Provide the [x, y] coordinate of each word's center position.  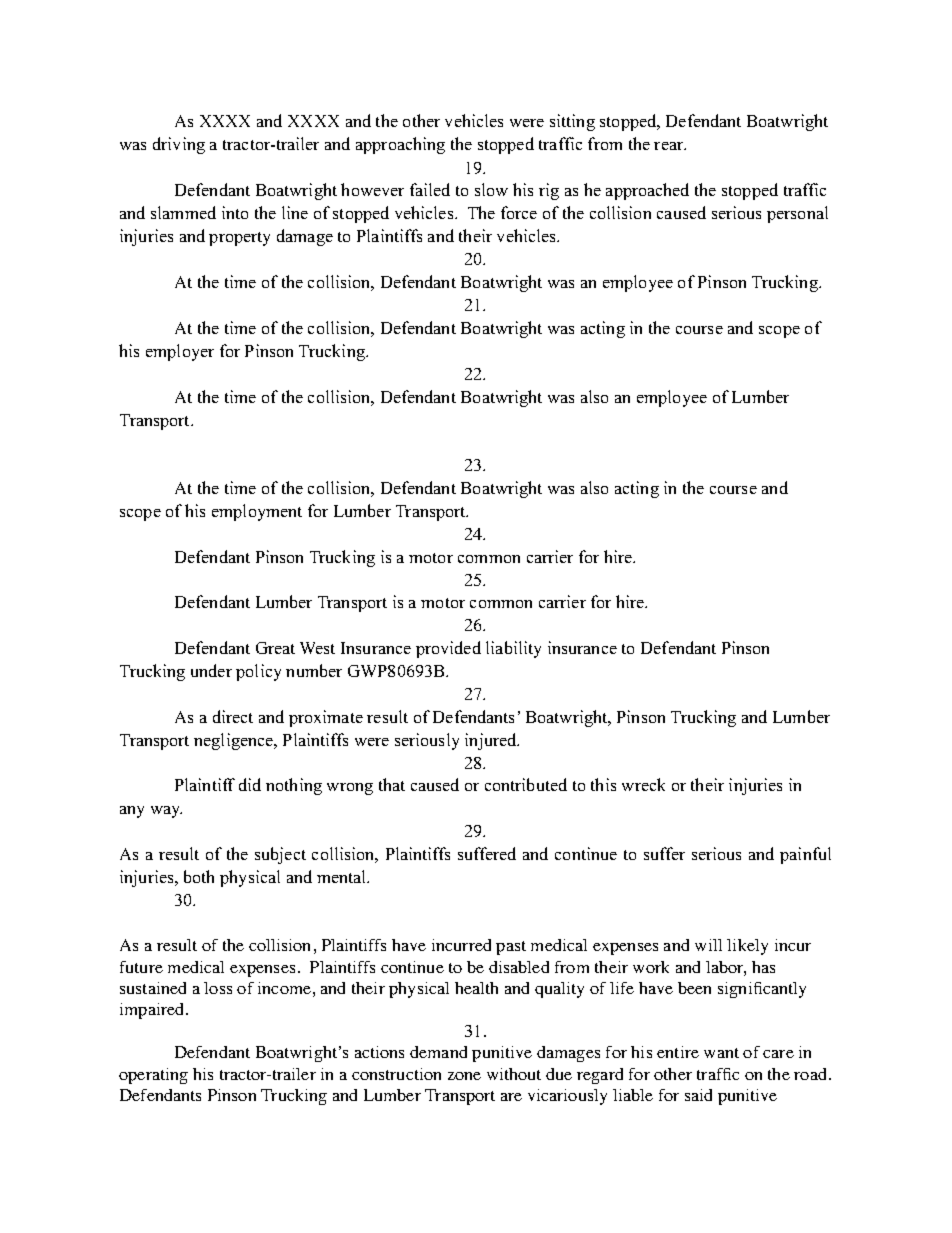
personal [797, 214]
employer [180, 352]
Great [275, 648]
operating [153, 1076]
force [519, 212]
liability [513, 649]
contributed [526, 784]
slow [491, 189]
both [199, 876]
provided [448, 649]
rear [670, 146]
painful [805, 855]
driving [179, 145]
